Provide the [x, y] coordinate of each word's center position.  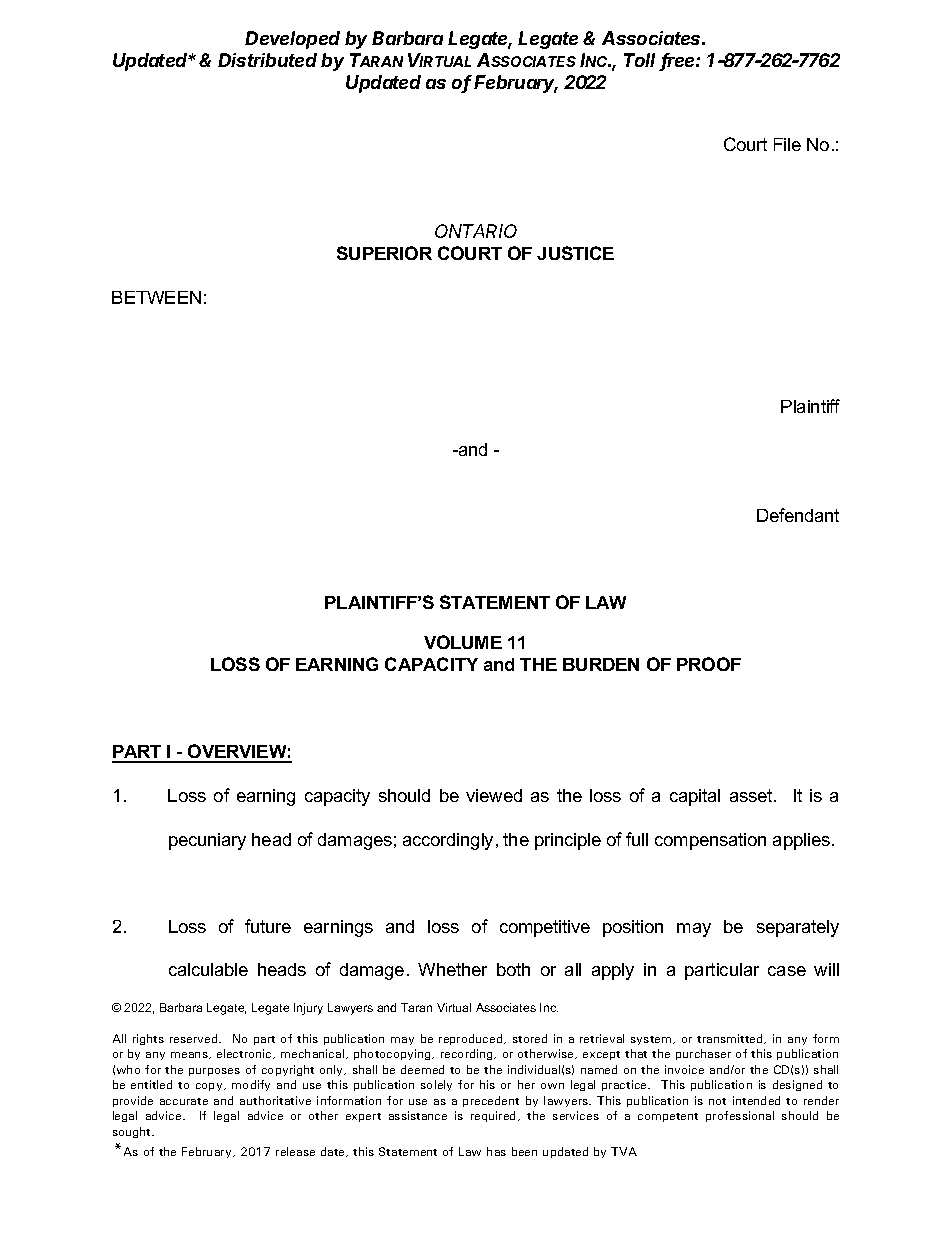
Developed [292, 40]
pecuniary [207, 841]
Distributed [267, 60]
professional [740, 1116]
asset [752, 795]
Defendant [798, 515]
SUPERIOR [384, 253]
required [495, 1116]
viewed [494, 795]
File [787, 144]
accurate [184, 1101]
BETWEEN [156, 297]
